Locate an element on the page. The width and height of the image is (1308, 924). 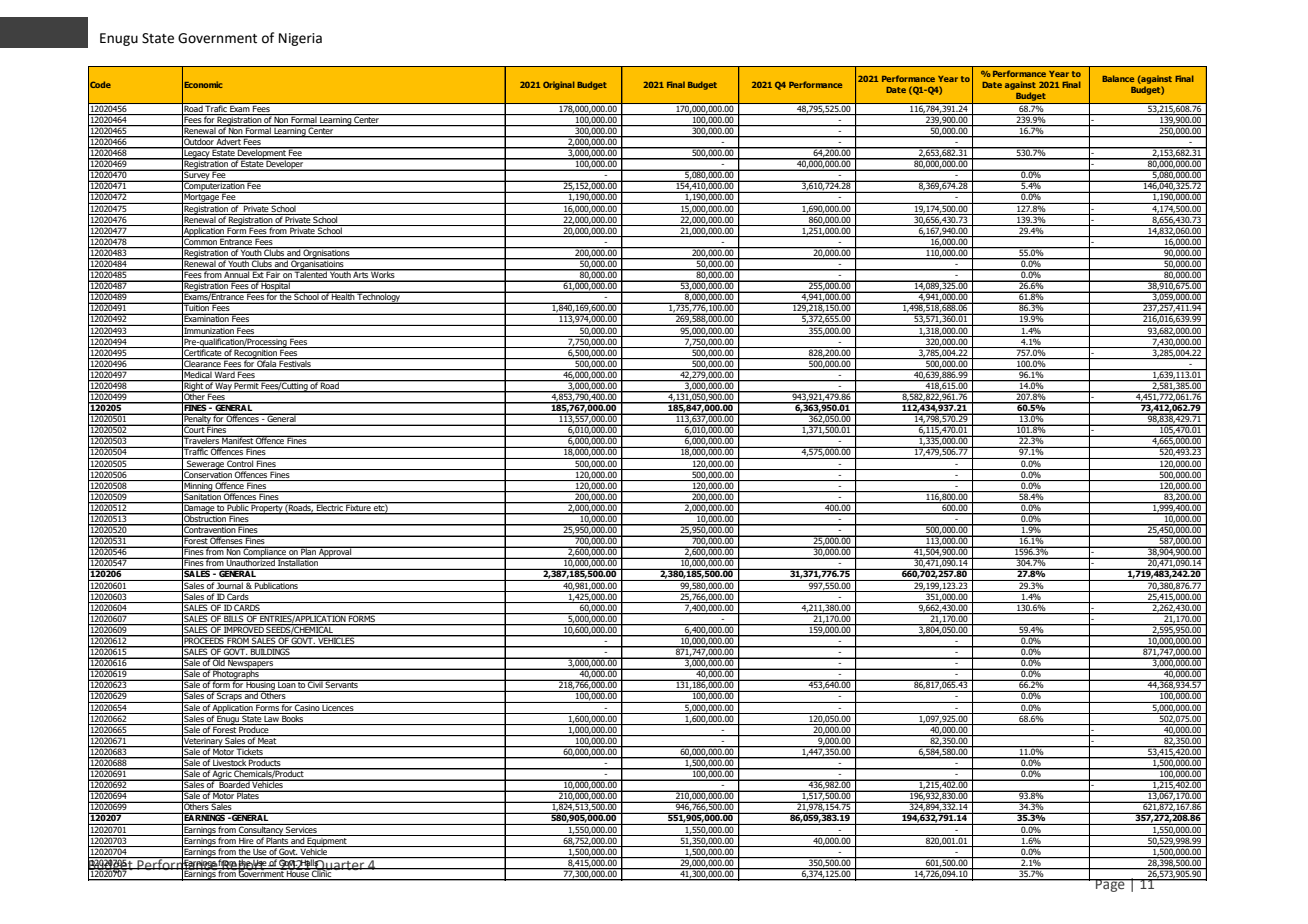
Journal is located at coordinates (230, 584).
